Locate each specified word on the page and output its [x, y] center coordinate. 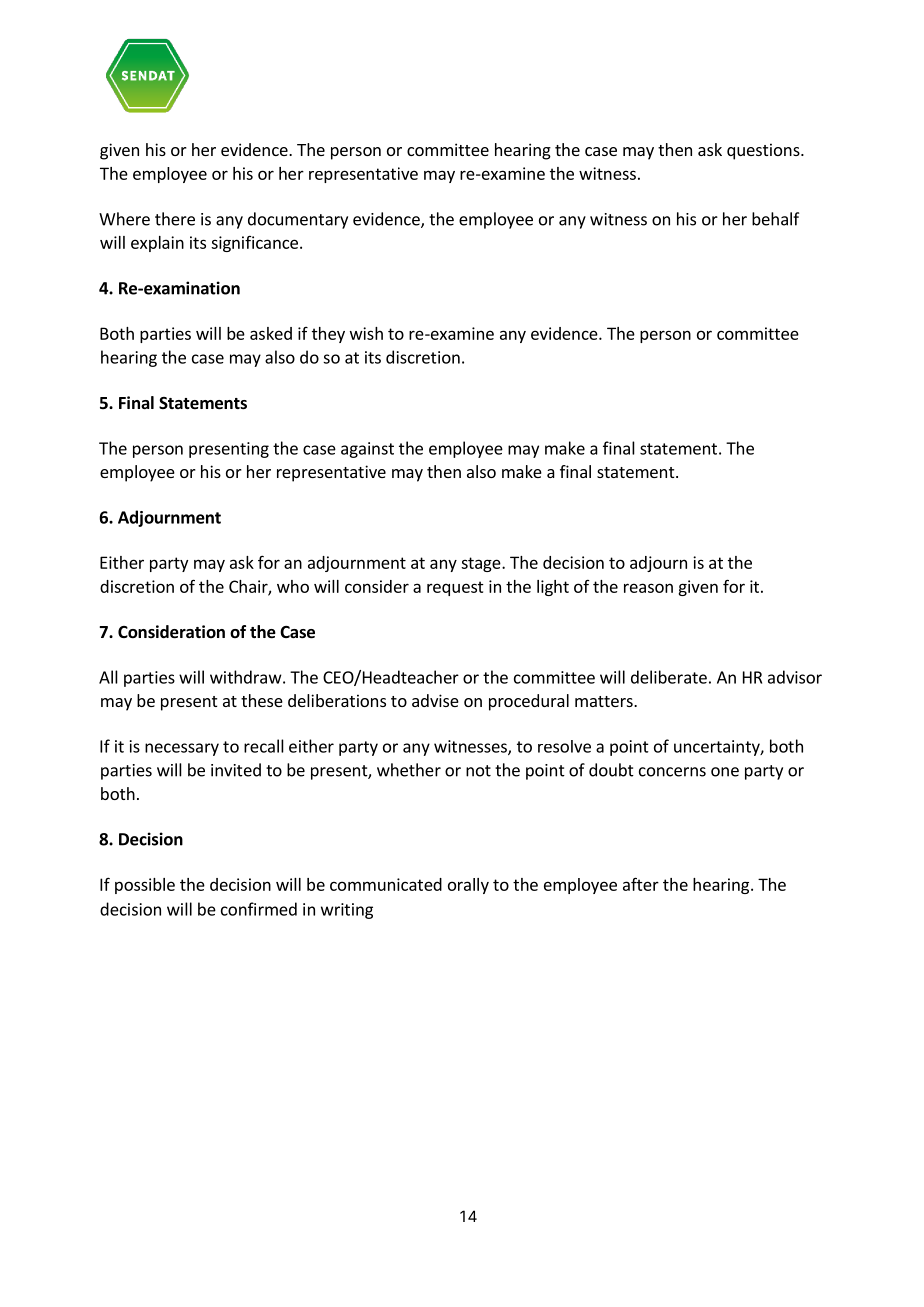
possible [145, 886]
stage [482, 564]
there [175, 219]
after [641, 884]
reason [648, 588]
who [293, 586]
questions [764, 151]
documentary [298, 220]
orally [468, 886]
